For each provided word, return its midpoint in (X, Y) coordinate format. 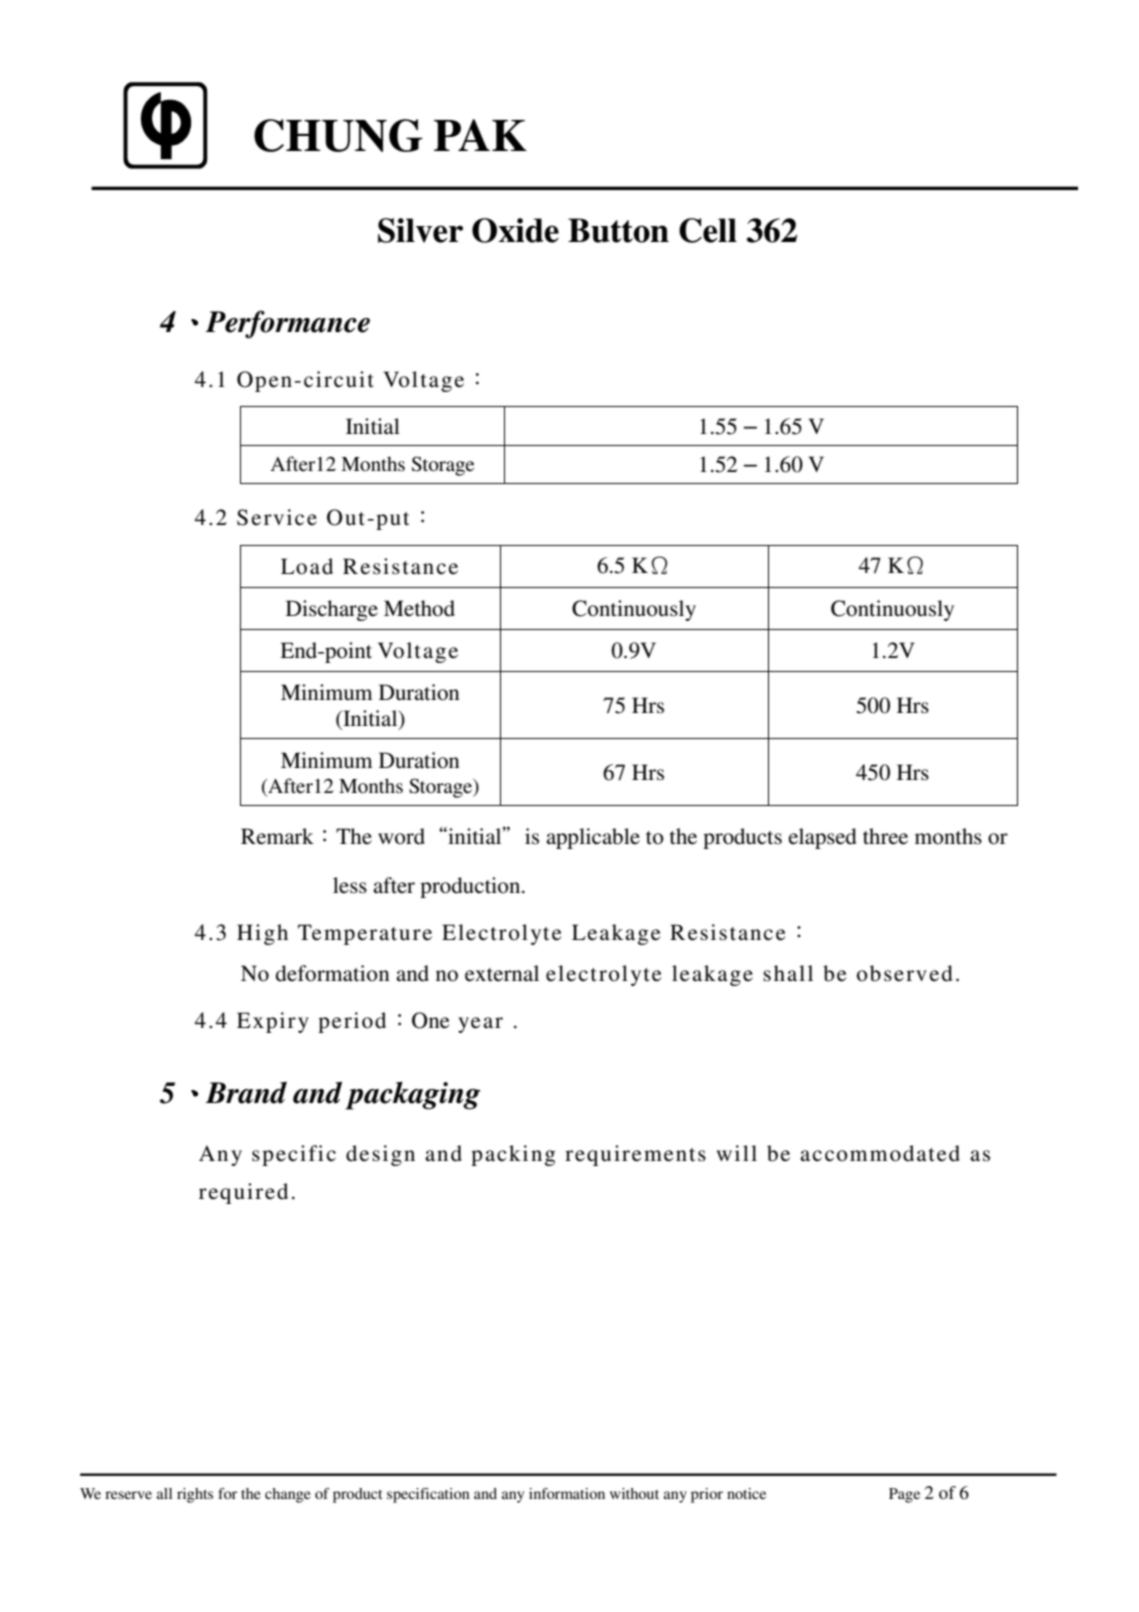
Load (307, 566)
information (567, 1493)
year (480, 1025)
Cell (708, 230)
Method (419, 608)
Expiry (273, 1022)
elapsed (823, 838)
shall (788, 973)
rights (195, 1495)
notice (746, 1493)
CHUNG (338, 135)
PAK (480, 135)
